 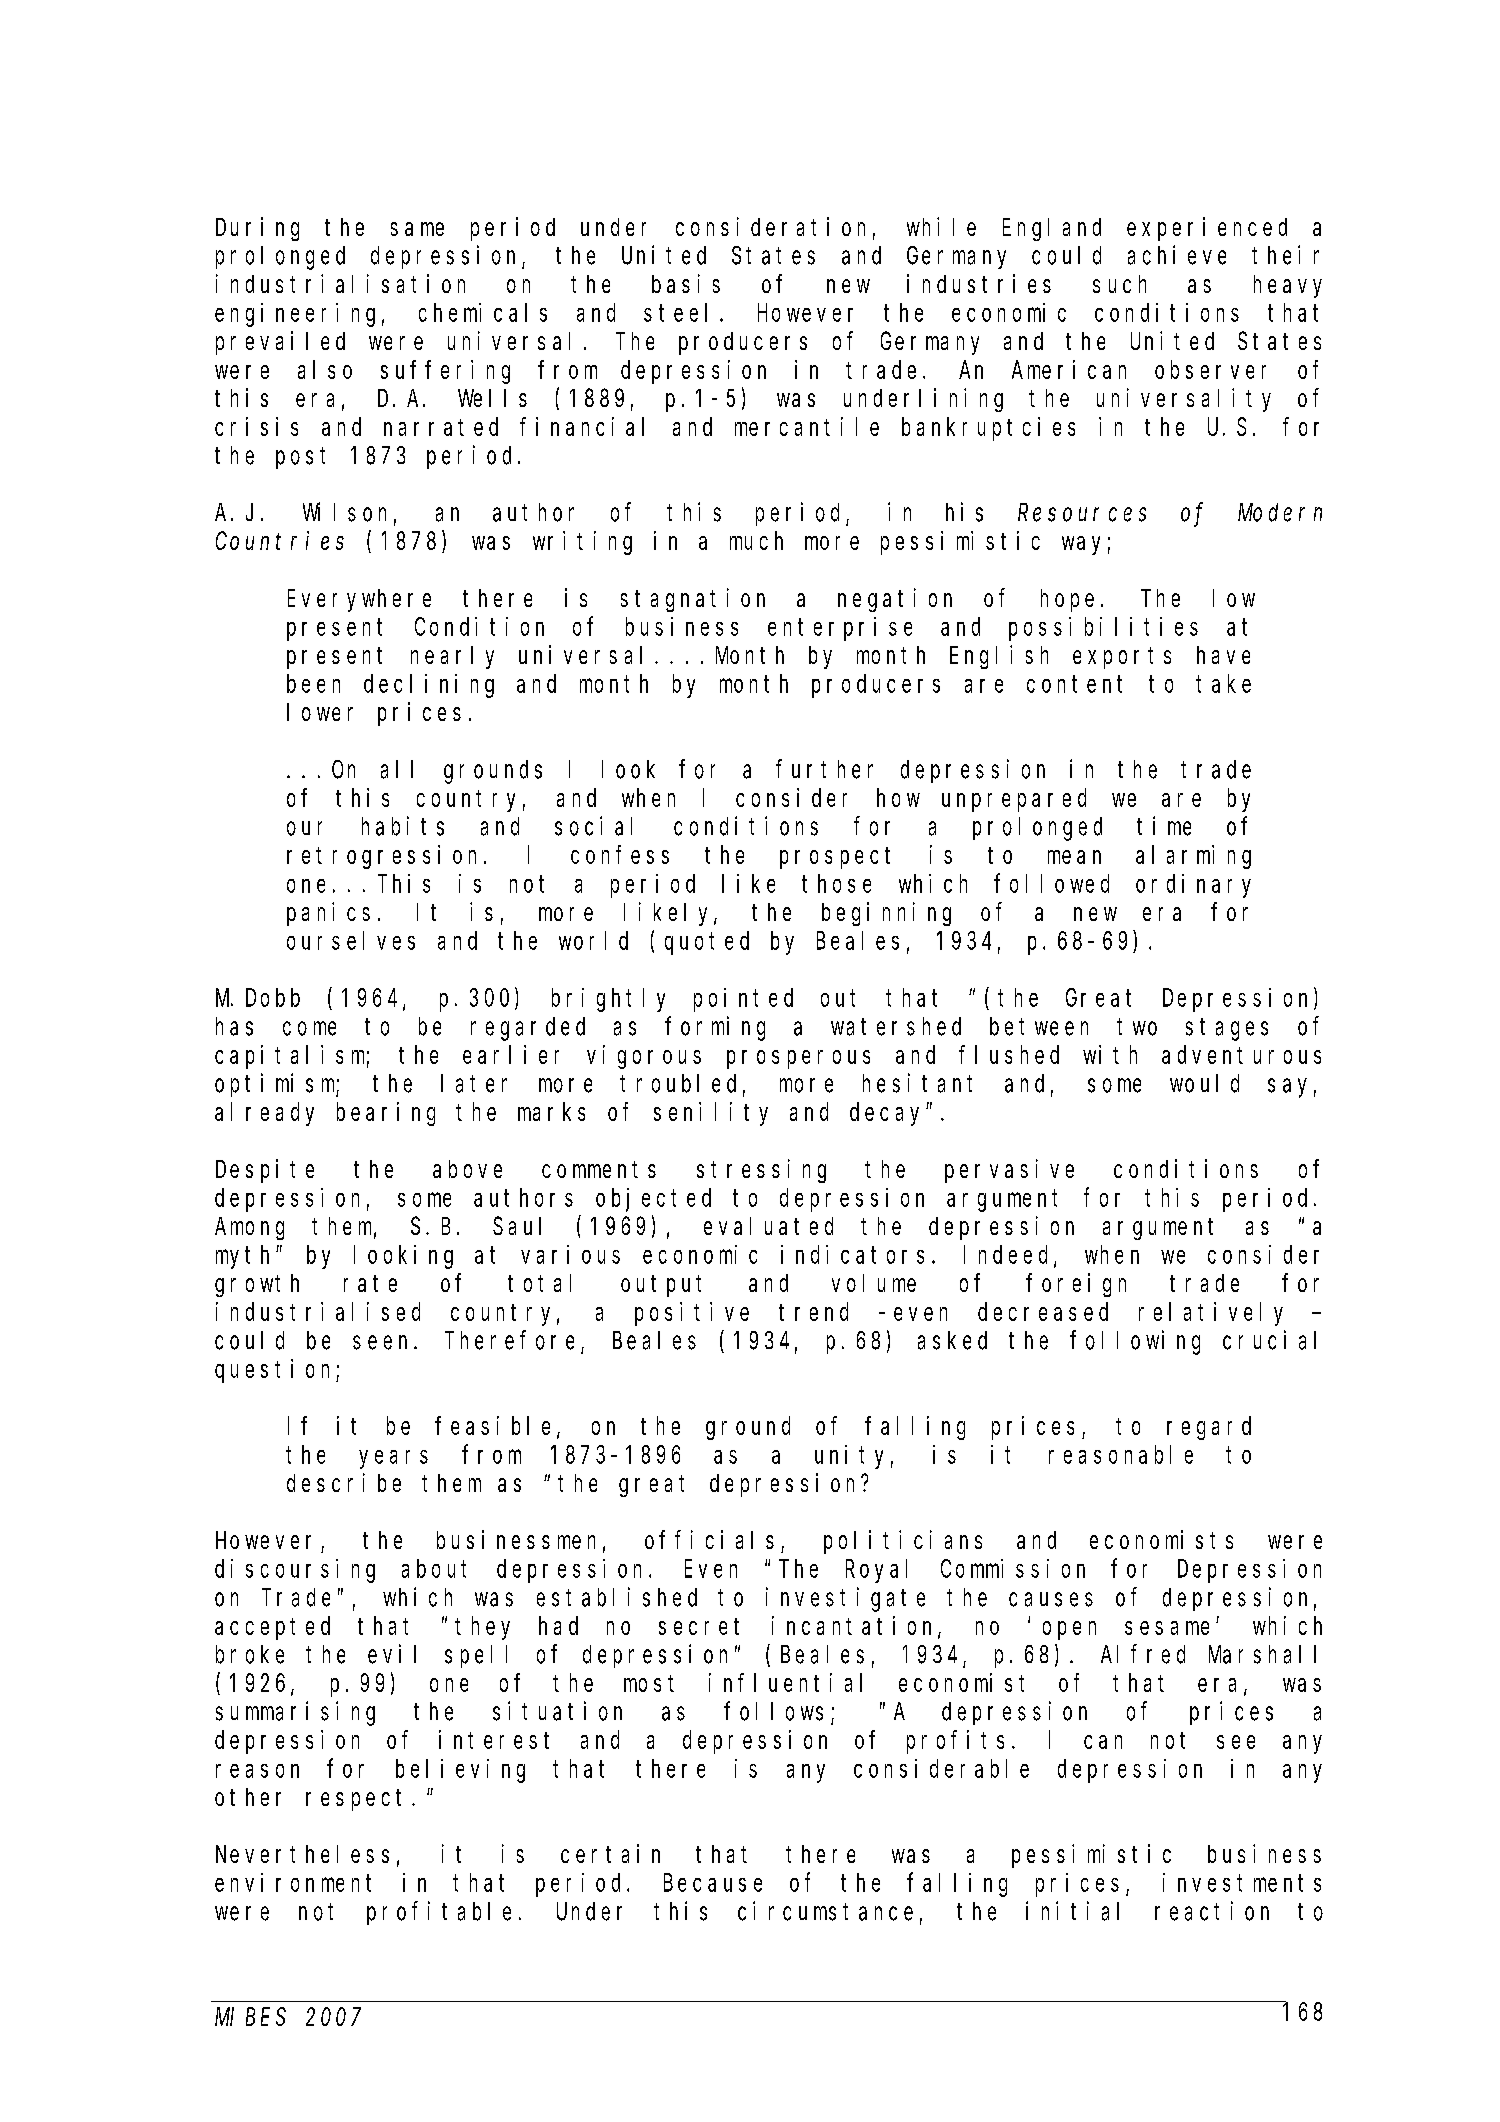 I want to click on bearing, so click(x=386, y=1114).
